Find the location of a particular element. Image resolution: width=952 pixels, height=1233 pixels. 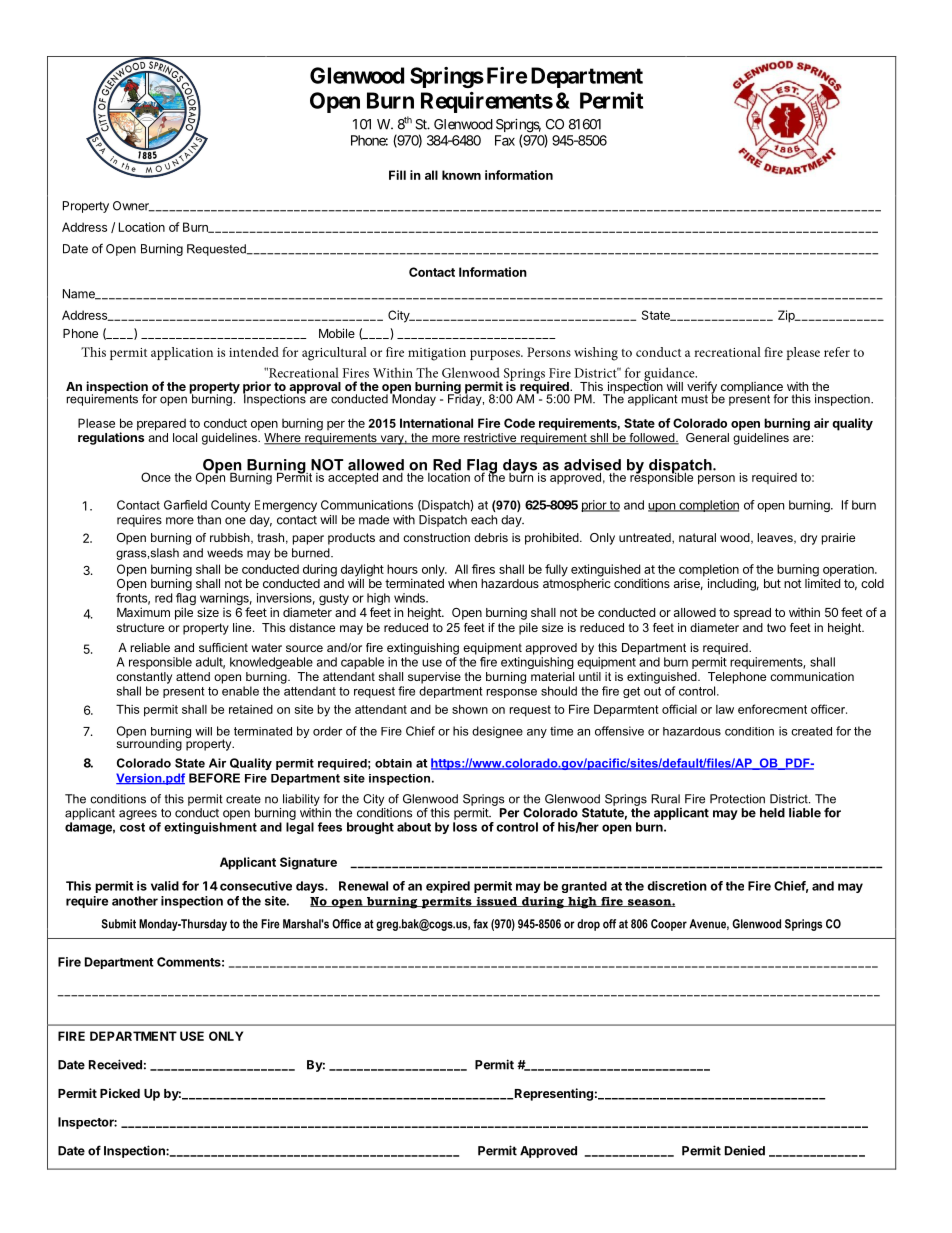

Picked is located at coordinates (120, 1093).
